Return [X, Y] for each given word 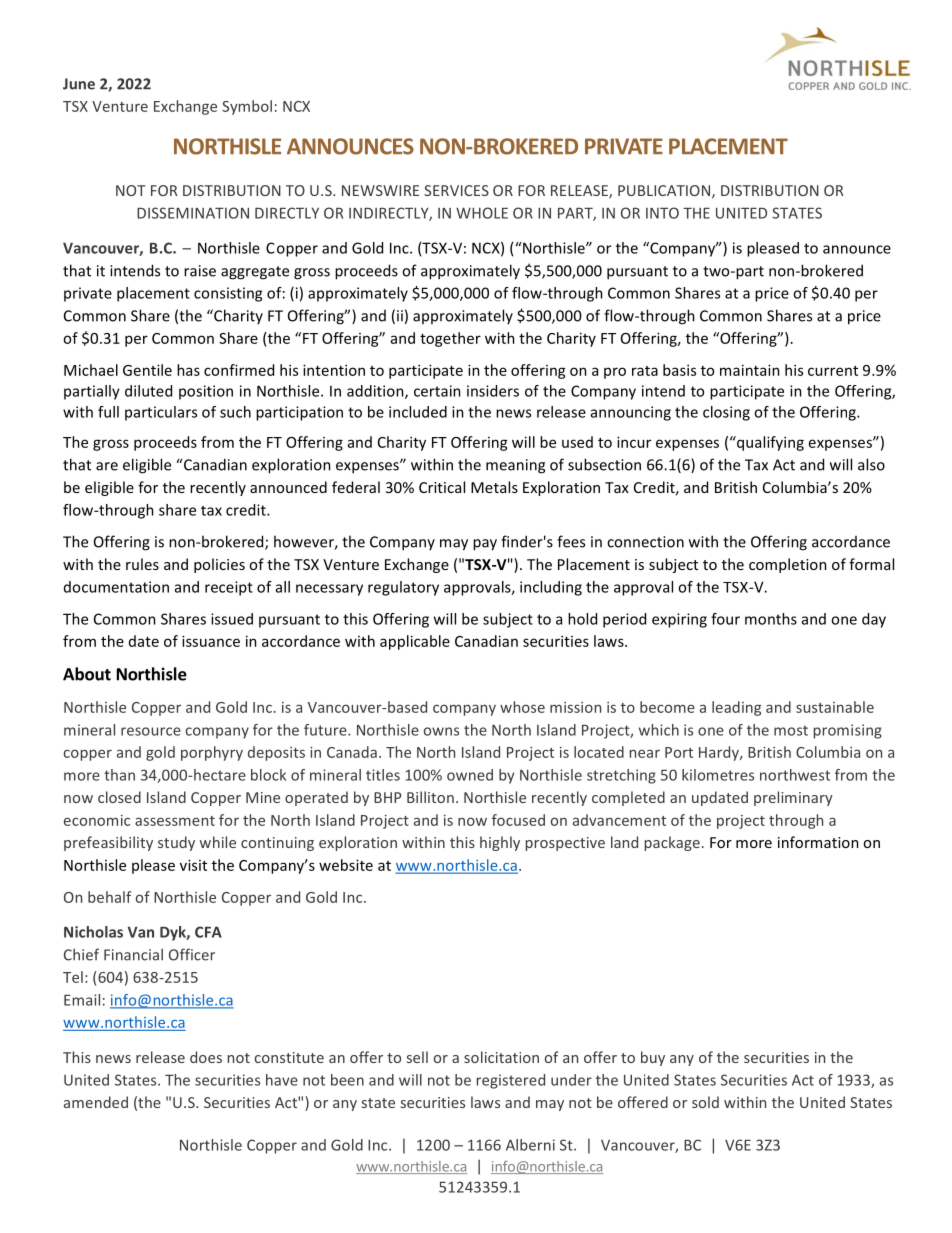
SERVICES [456, 190]
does [206, 1057]
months [771, 619]
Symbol [247, 107]
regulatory [403, 588]
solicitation [501, 1057]
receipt [229, 588]
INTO [662, 213]
